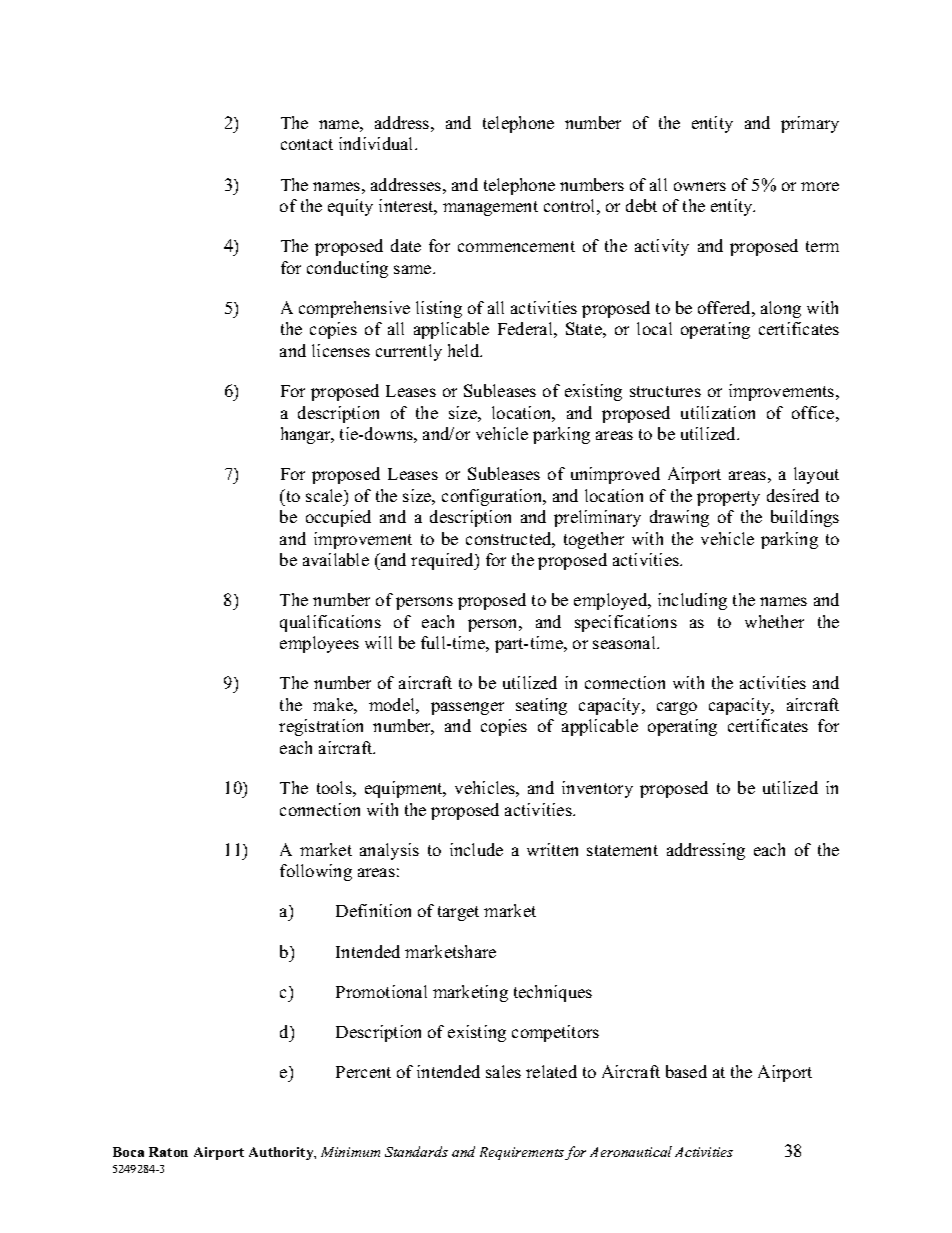 This screenshot has width=952, height=1233. I want to click on following, so click(316, 872).
